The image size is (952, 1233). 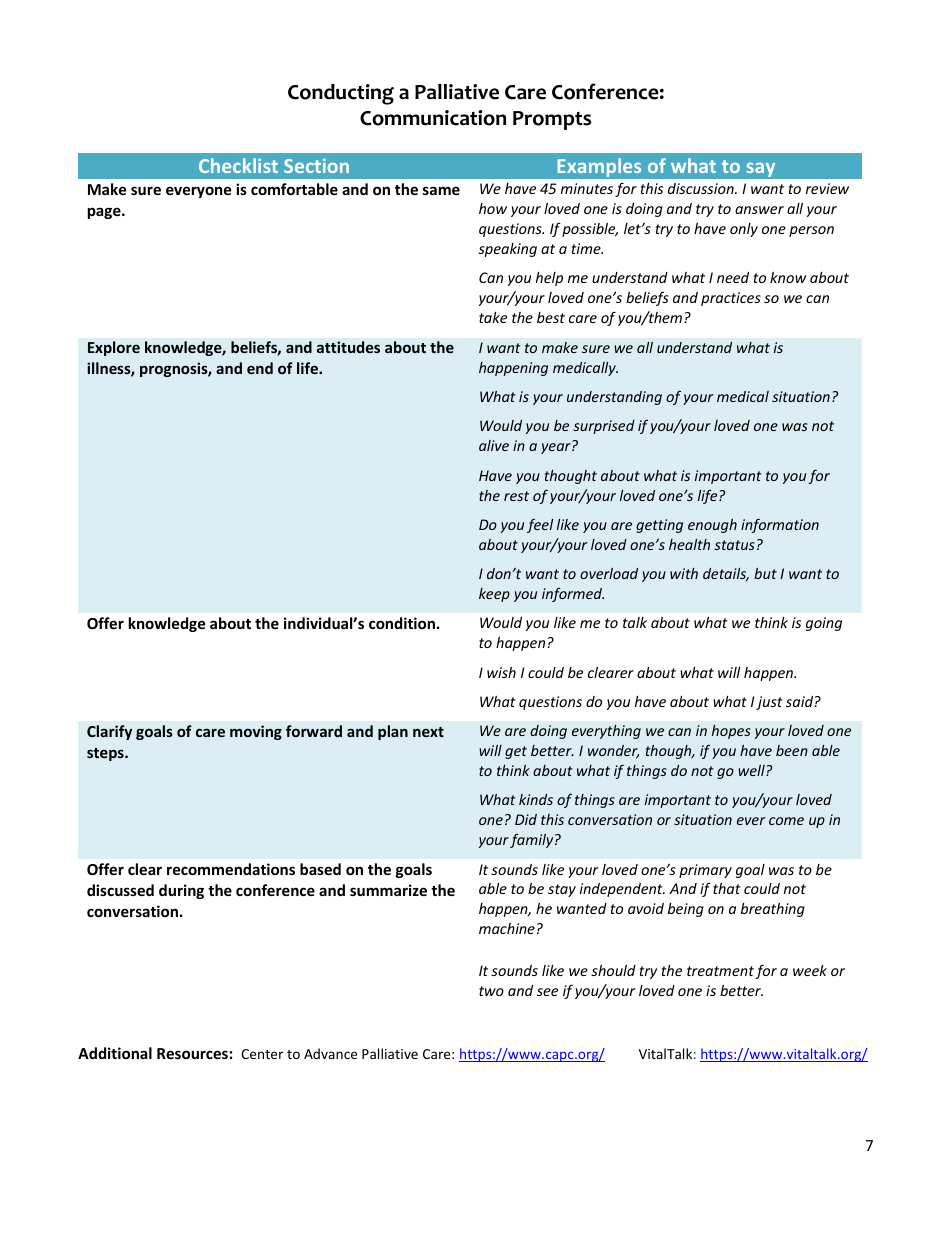 What do you see at coordinates (494, 445) in the screenshot?
I see `alive` at bounding box center [494, 445].
